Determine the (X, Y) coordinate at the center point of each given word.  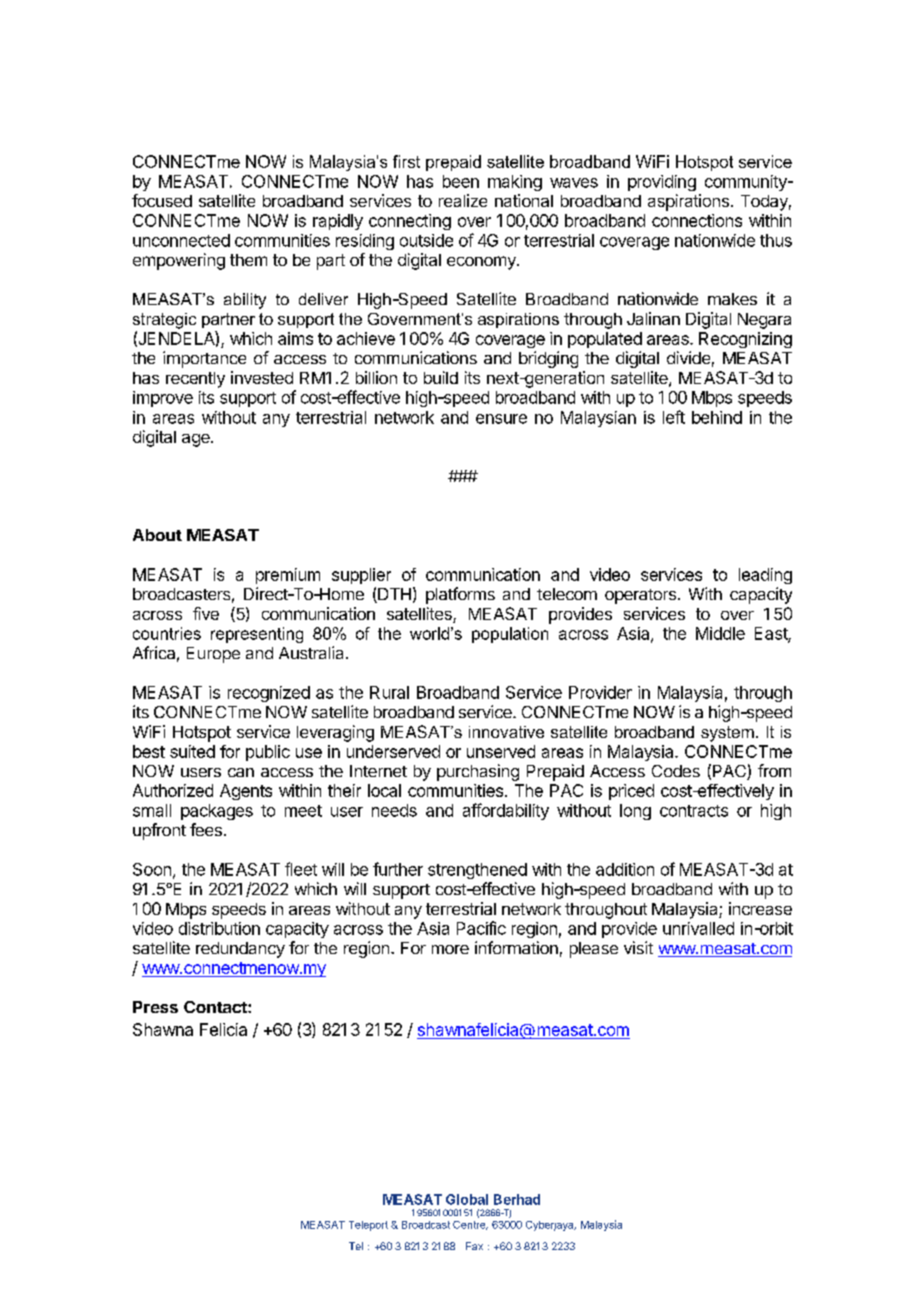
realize (463, 200)
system (727, 734)
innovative (506, 732)
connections (697, 220)
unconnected (181, 240)
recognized (269, 694)
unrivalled (698, 928)
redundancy (240, 950)
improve (163, 399)
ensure (501, 419)
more (450, 949)
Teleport (368, 1226)
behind (717, 417)
